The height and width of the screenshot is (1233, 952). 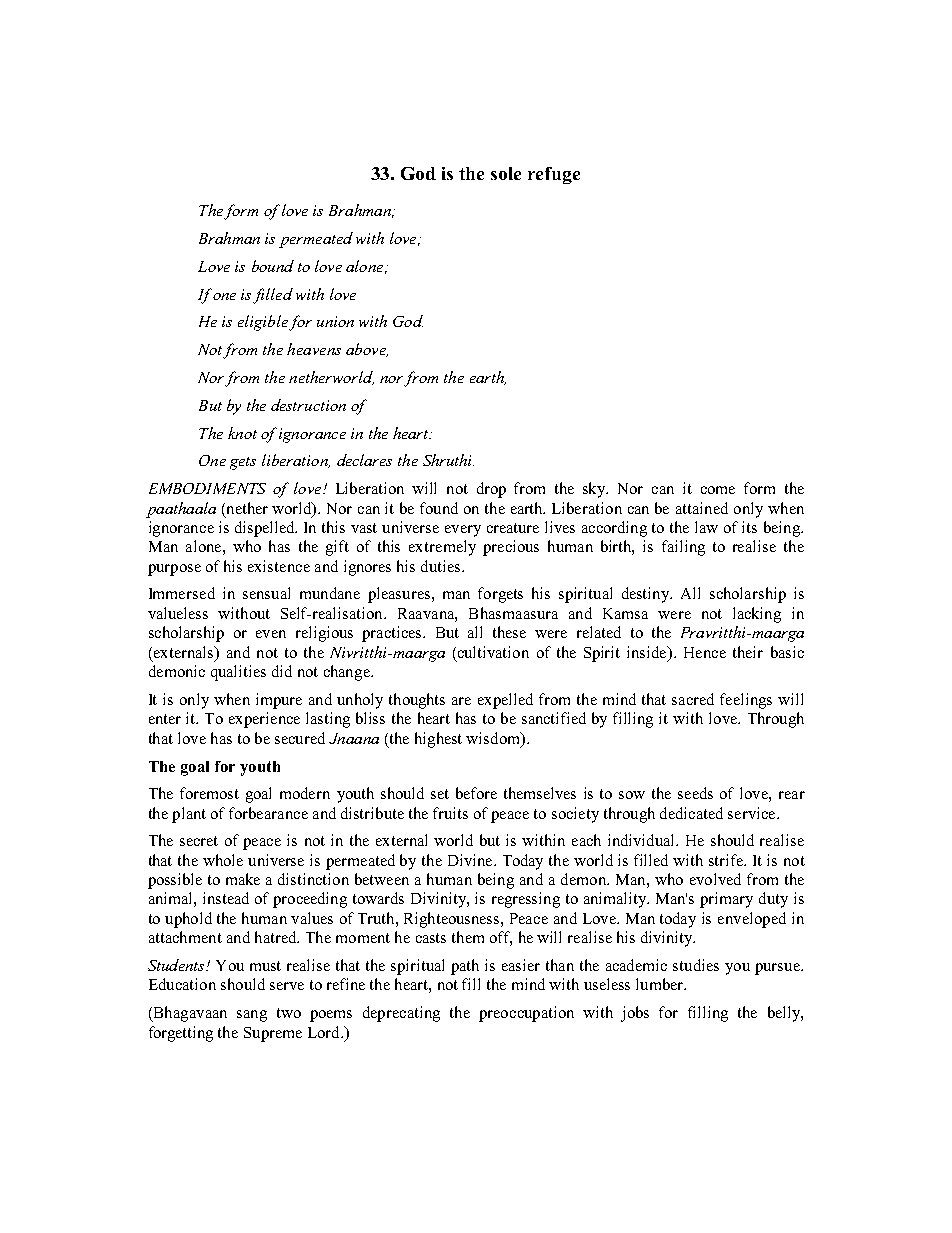 What do you see at coordinates (273, 266) in the screenshot?
I see `bound` at bounding box center [273, 266].
